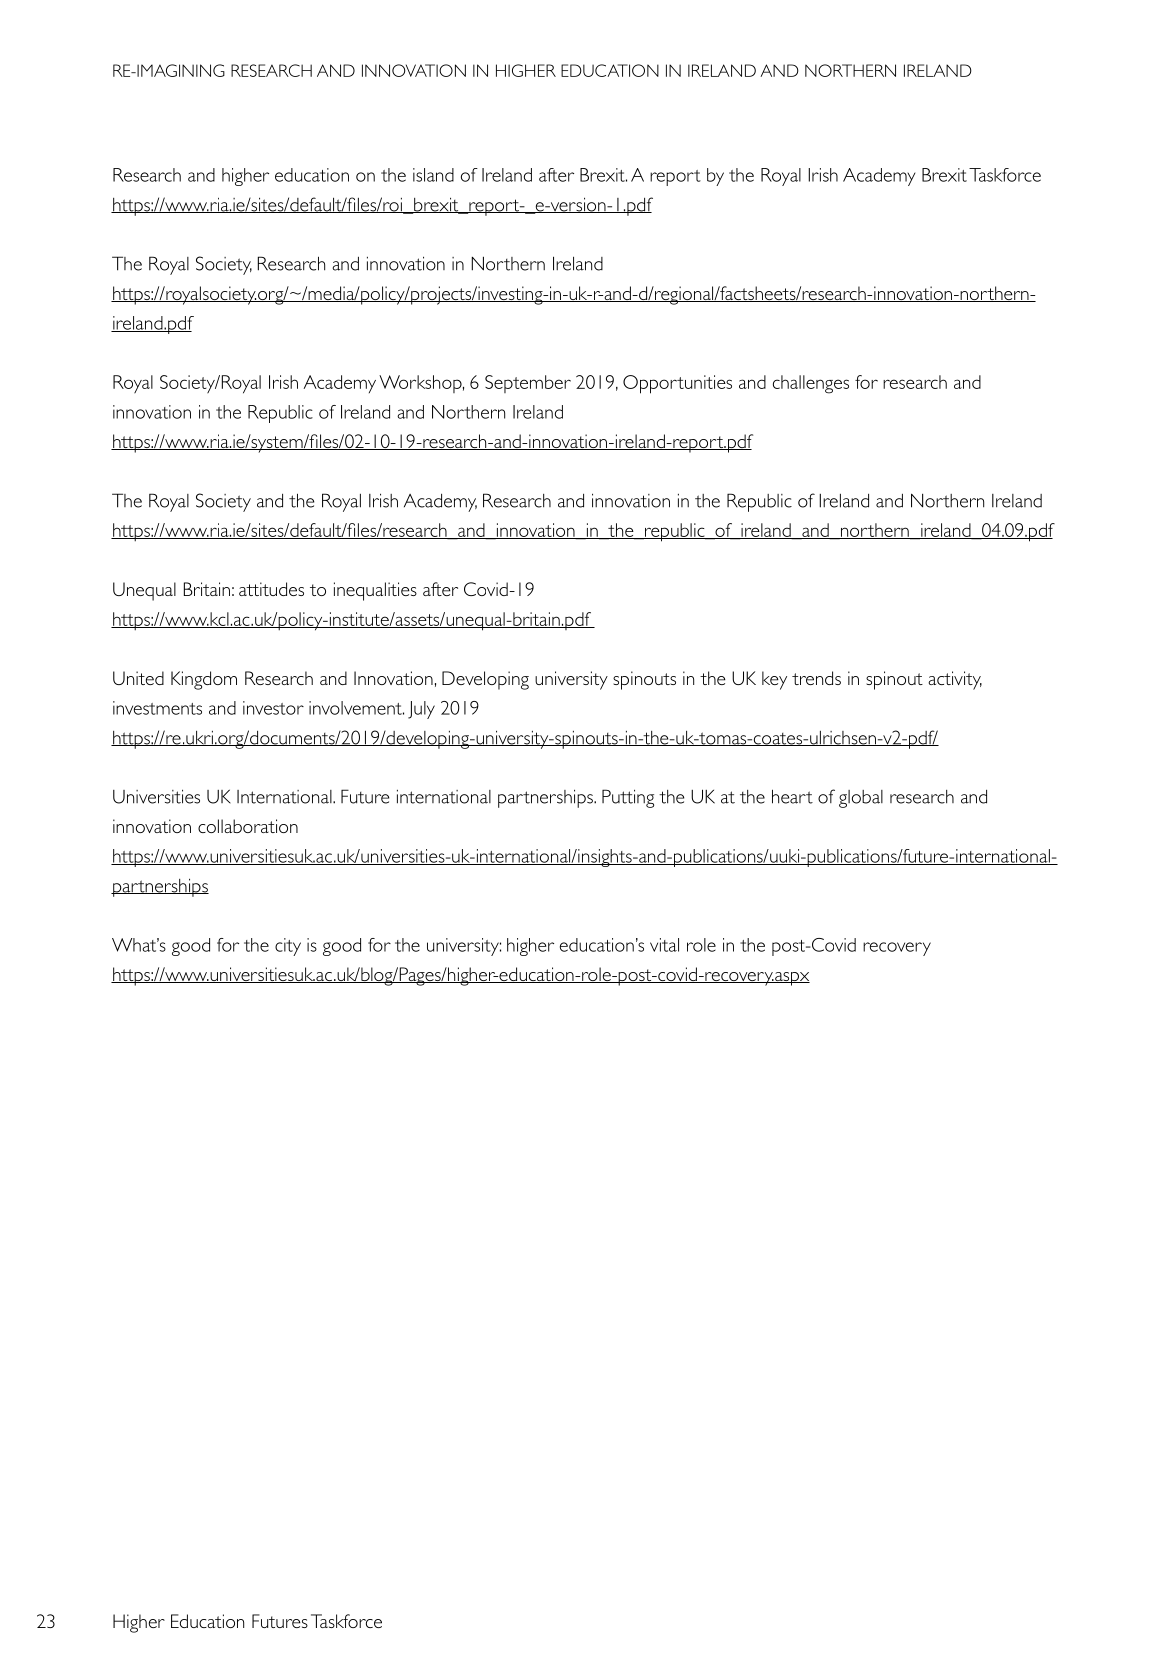 This page has width=1175, height=1662. I want to click on Opportunities, so click(677, 384).
